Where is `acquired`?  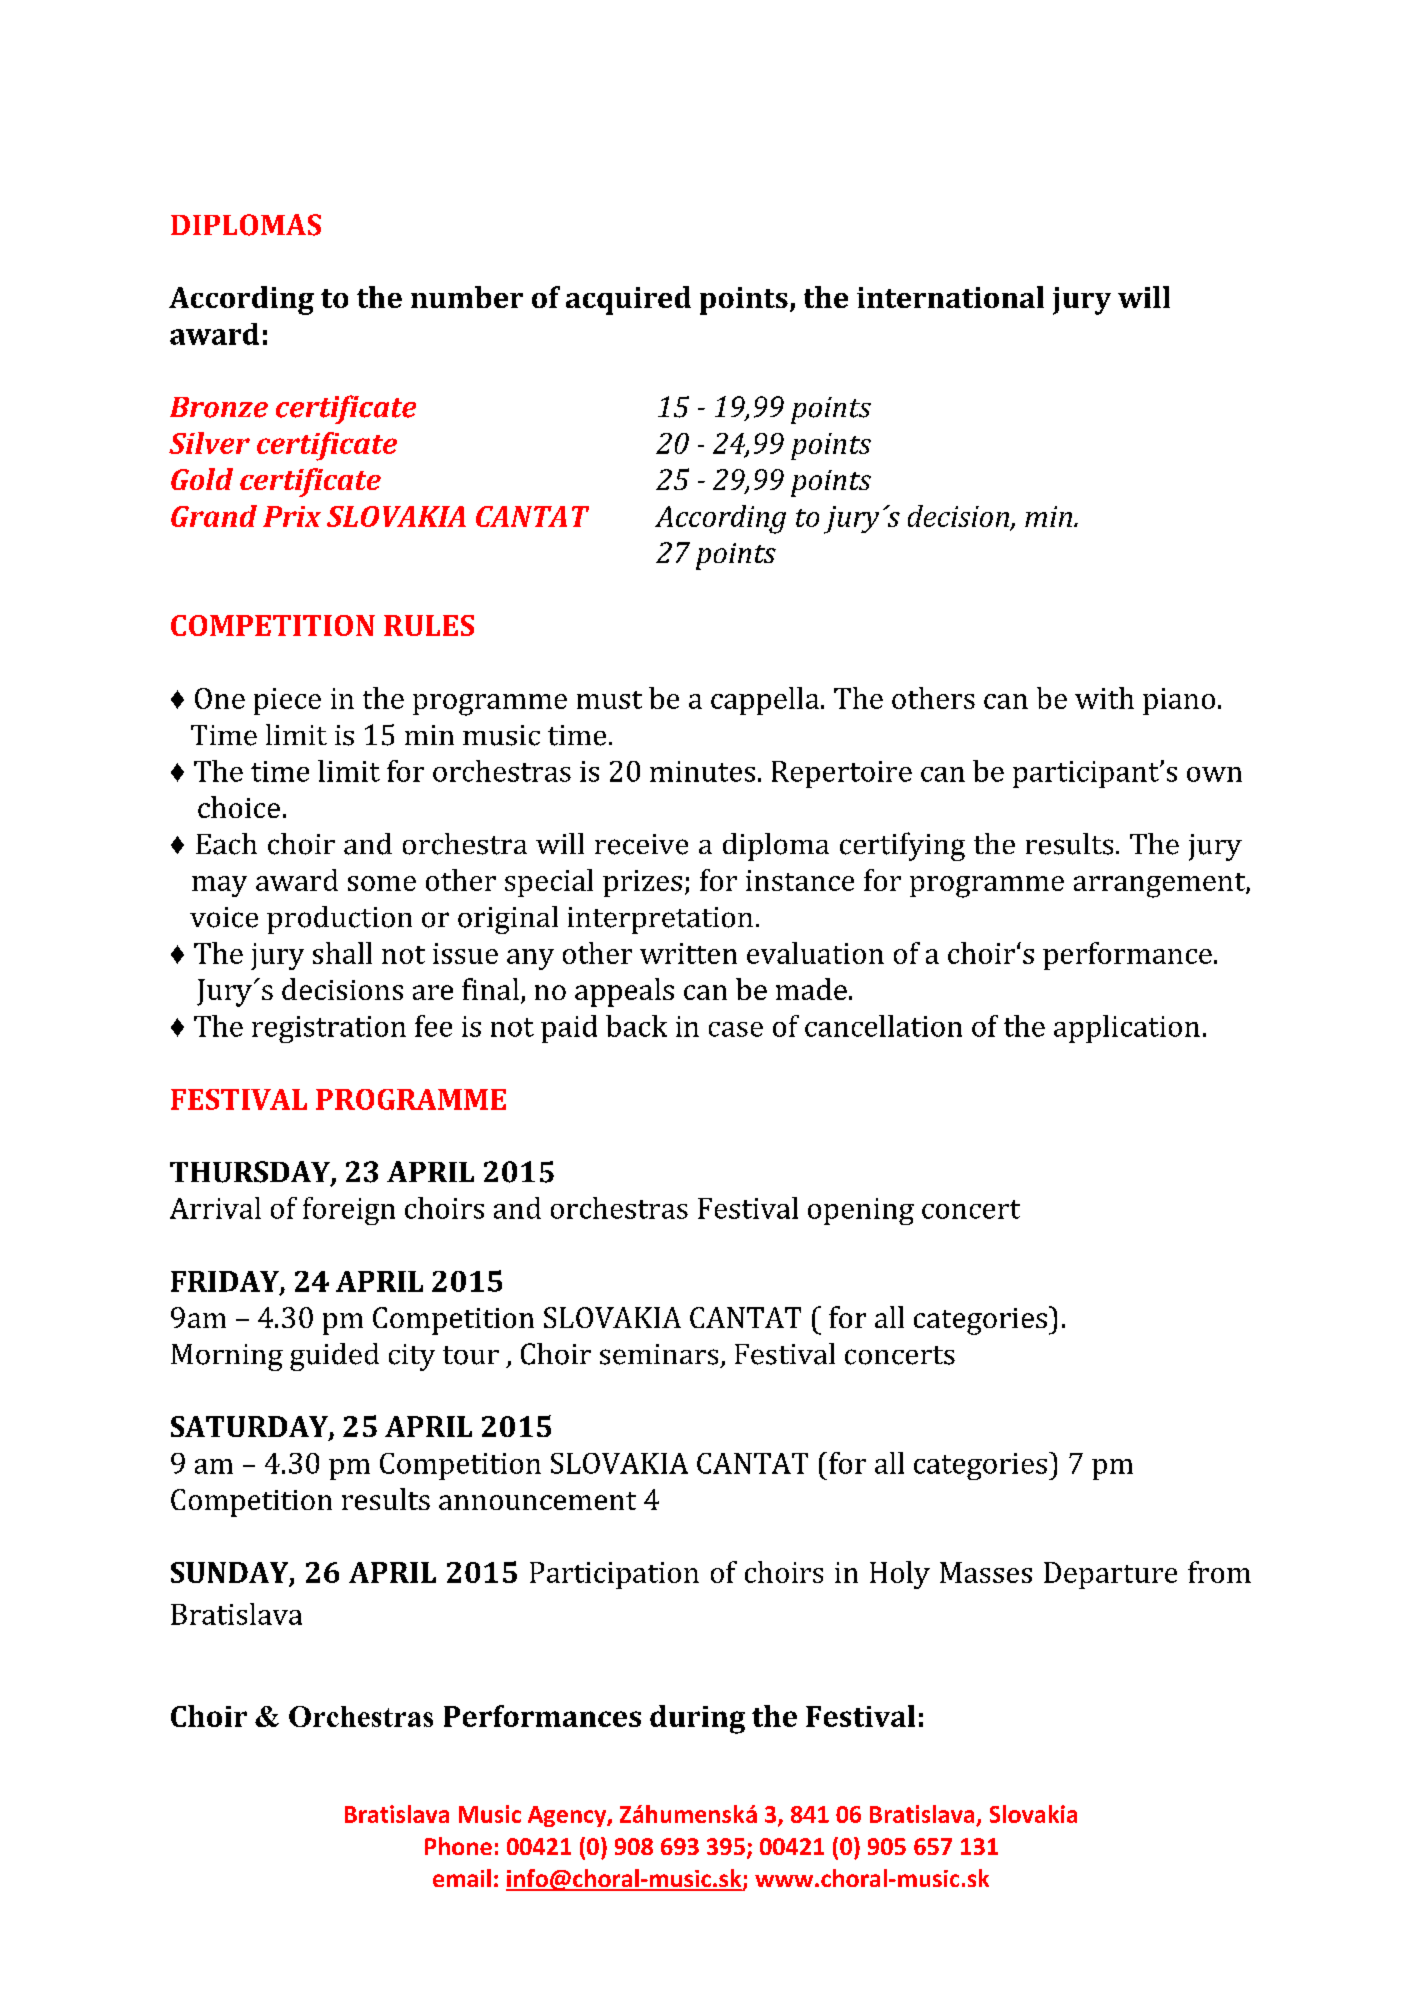
acquired is located at coordinates (628, 300).
